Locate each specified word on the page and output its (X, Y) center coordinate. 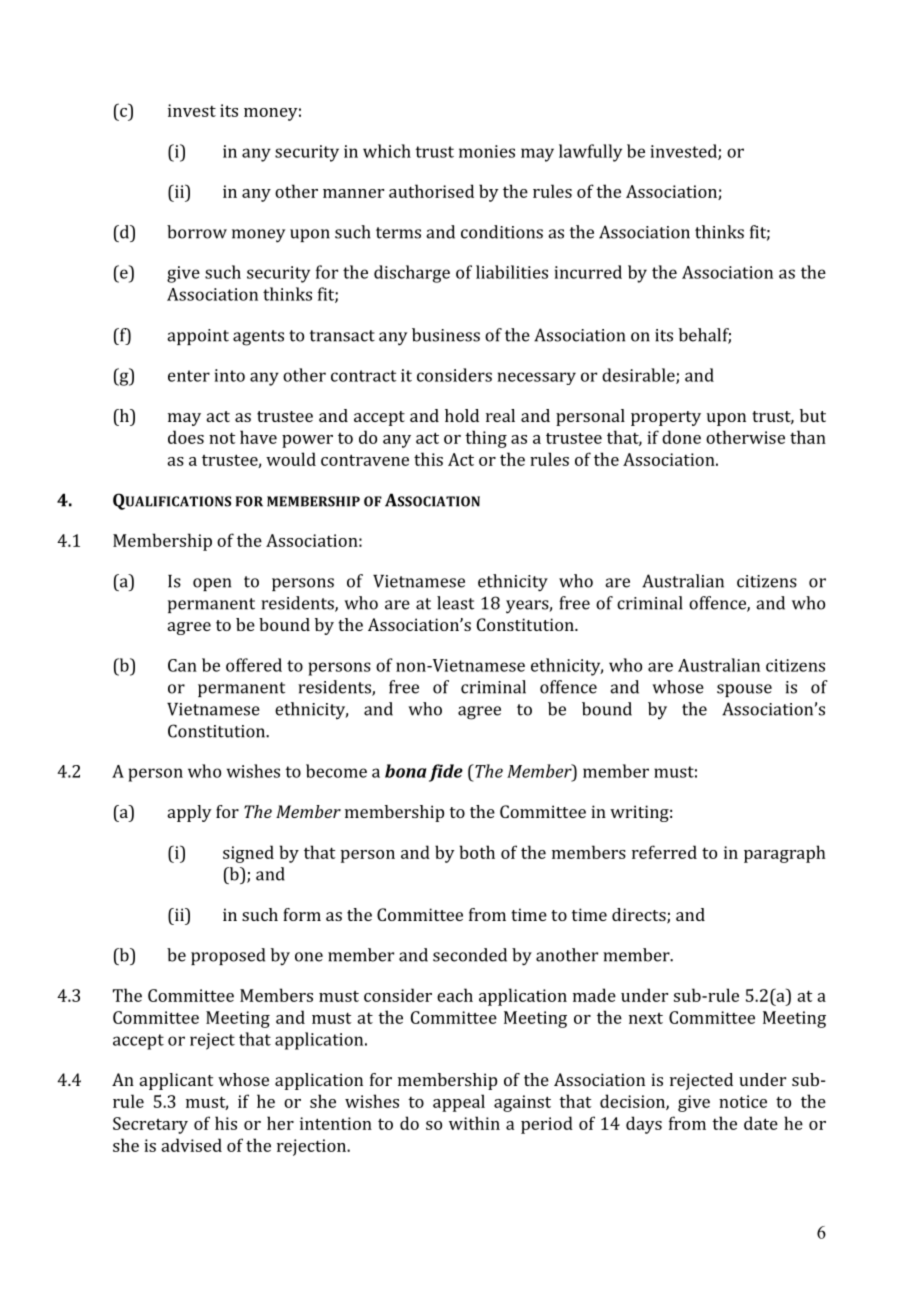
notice (743, 1101)
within (474, 1123)
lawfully (590, 153)
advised (191, 1145)
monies (487, 151)
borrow (197, 232)
